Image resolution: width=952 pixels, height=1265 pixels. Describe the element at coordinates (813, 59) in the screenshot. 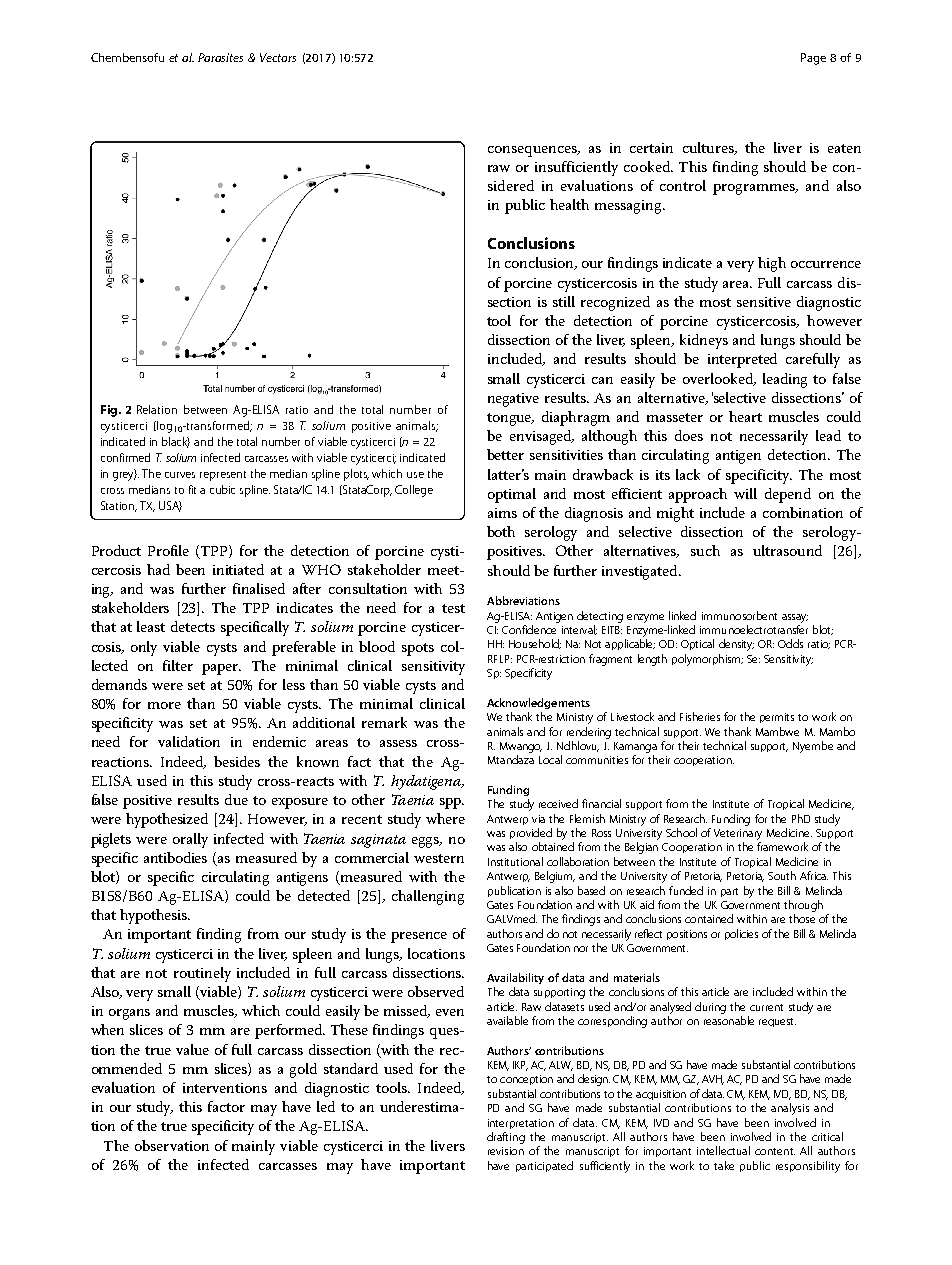

I see `Page` at that location.
